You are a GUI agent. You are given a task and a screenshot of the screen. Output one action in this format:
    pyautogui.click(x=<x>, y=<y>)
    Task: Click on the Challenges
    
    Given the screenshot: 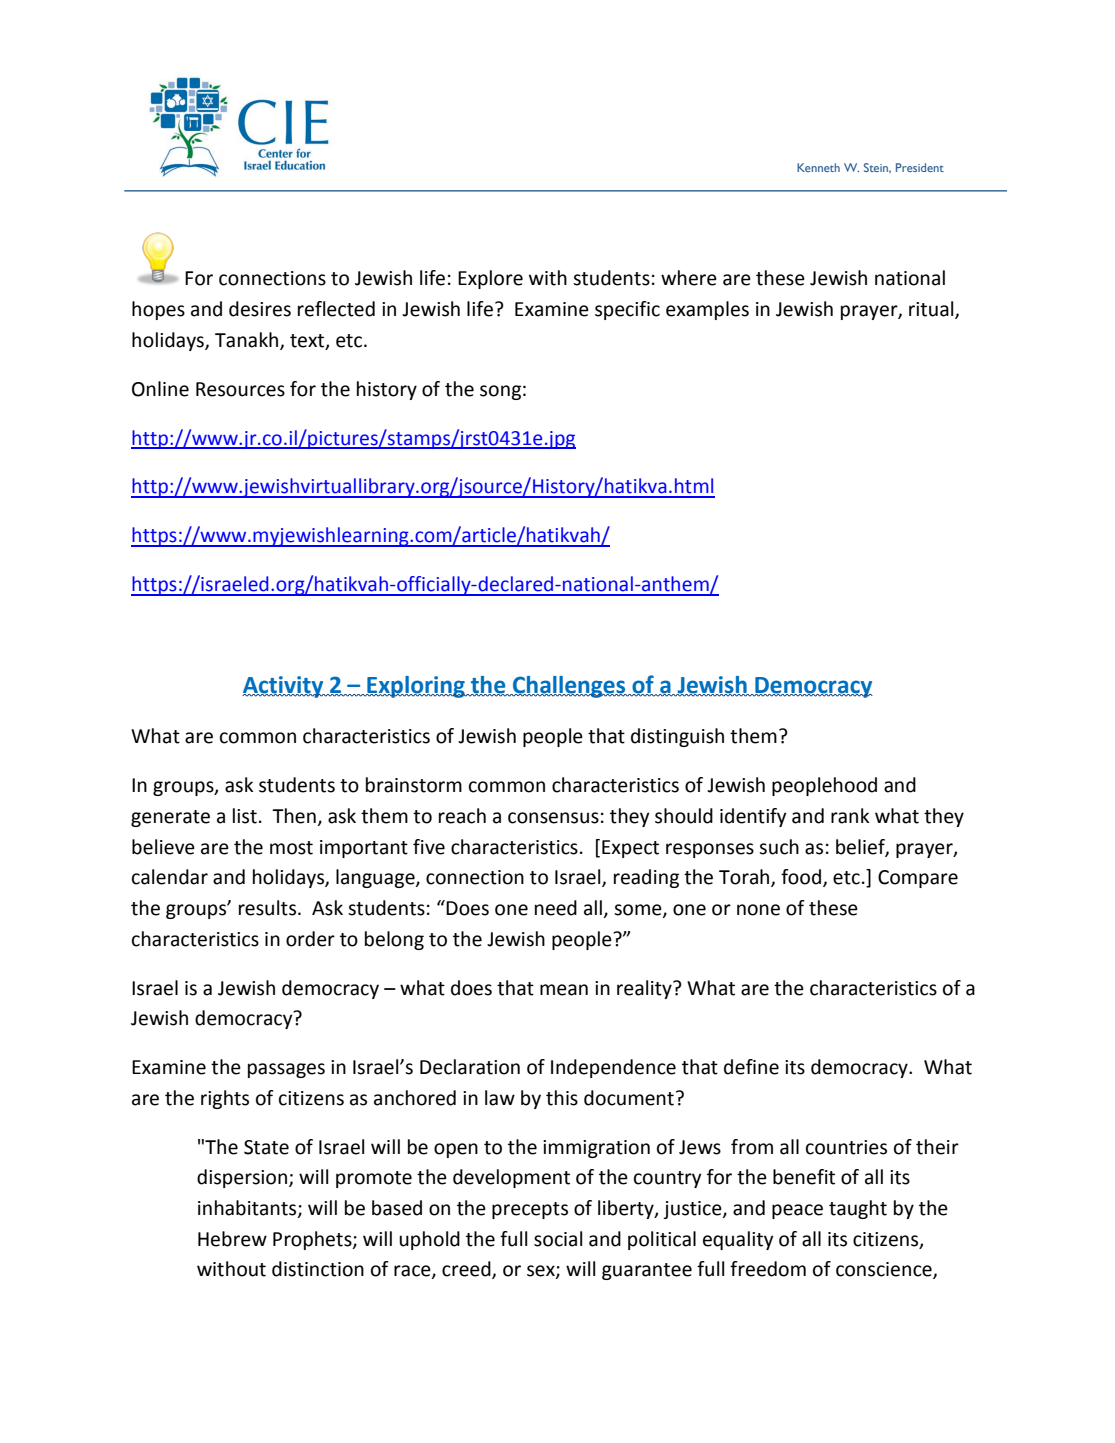 What is the action you would take?
    pyautogui.click(x=569, y=687)
